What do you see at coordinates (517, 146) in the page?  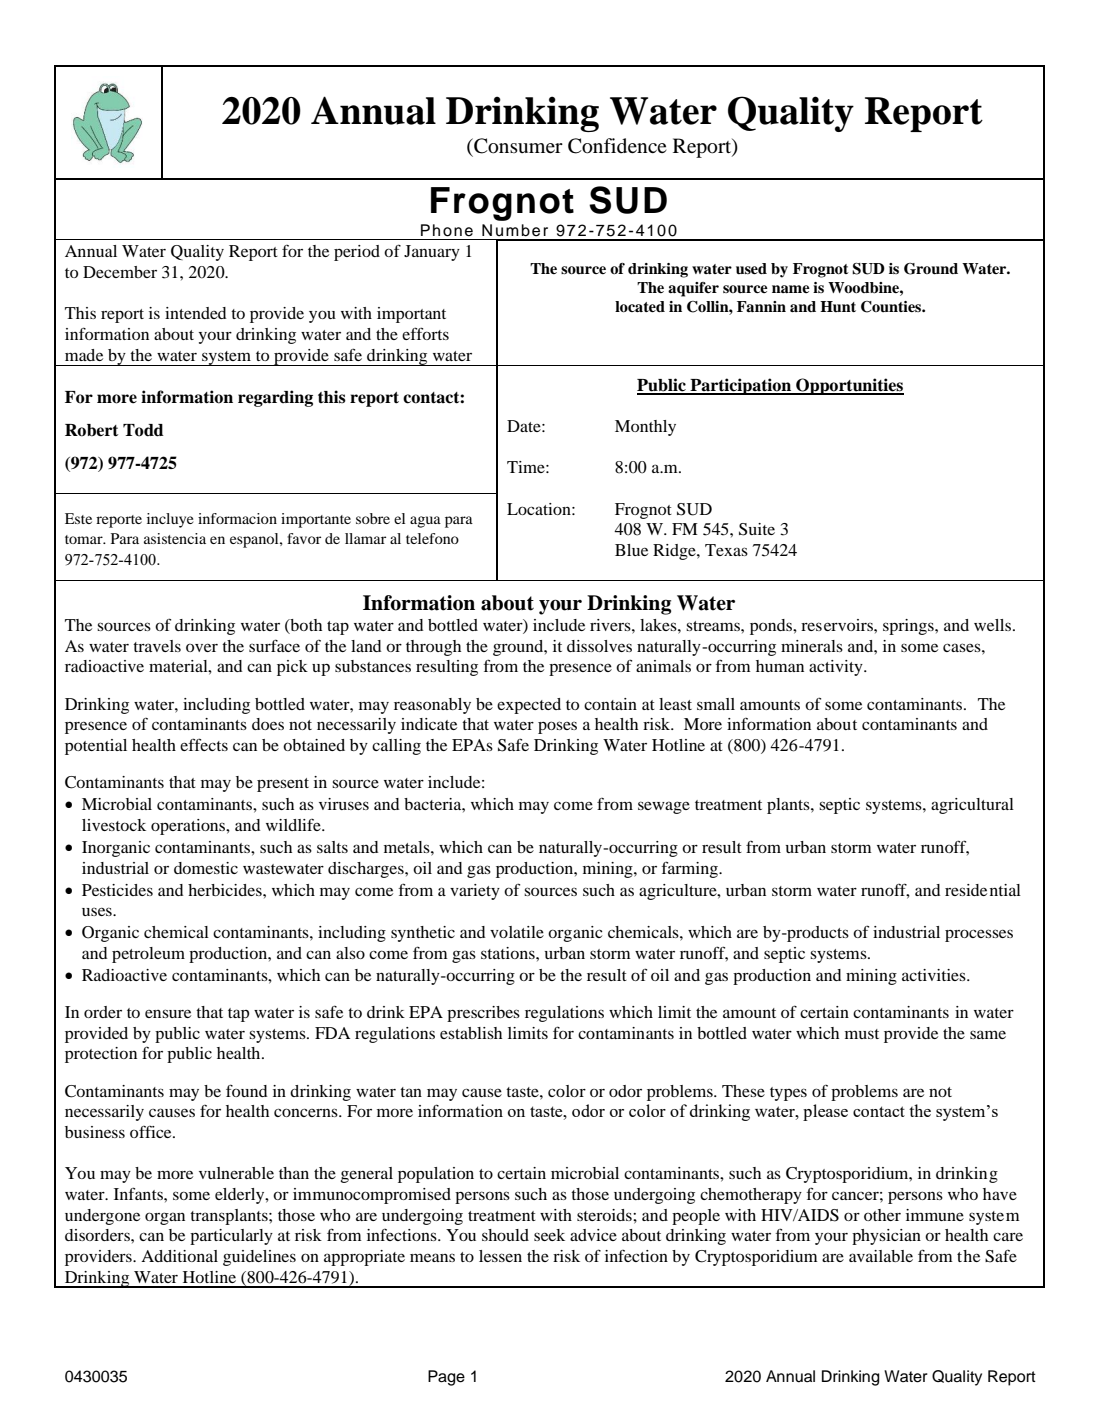 I see `Consumer` at bounding box center [517, 146].
